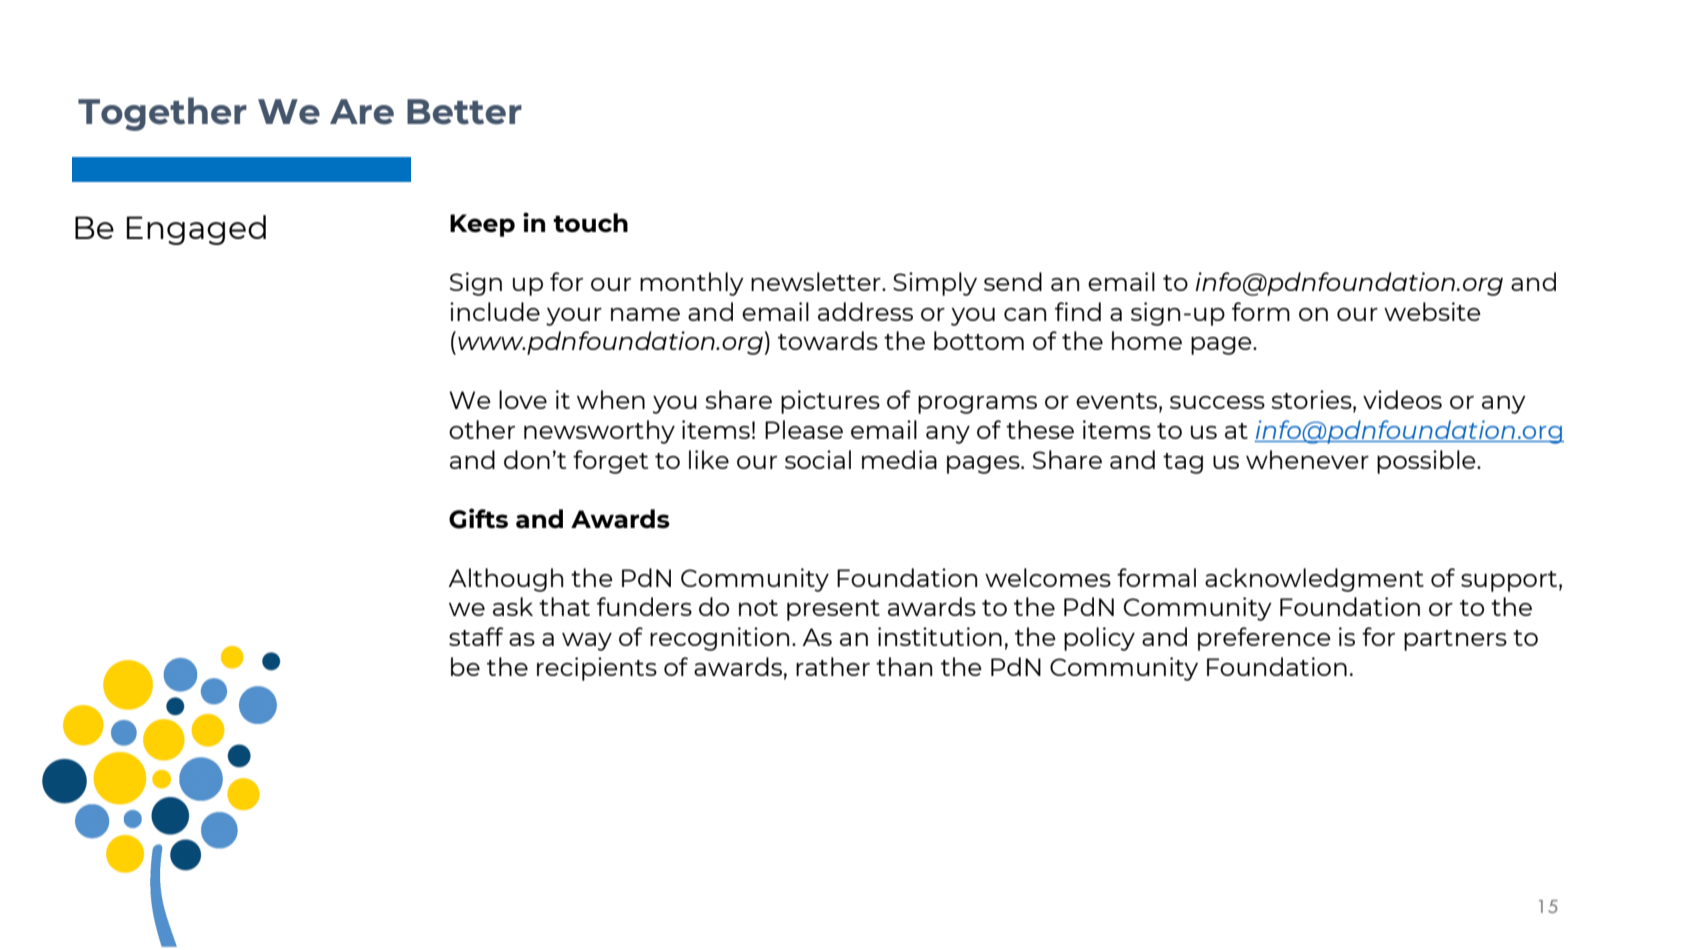 This image has width=1688, height=950. I want to click on rather, so click(833, 666).
